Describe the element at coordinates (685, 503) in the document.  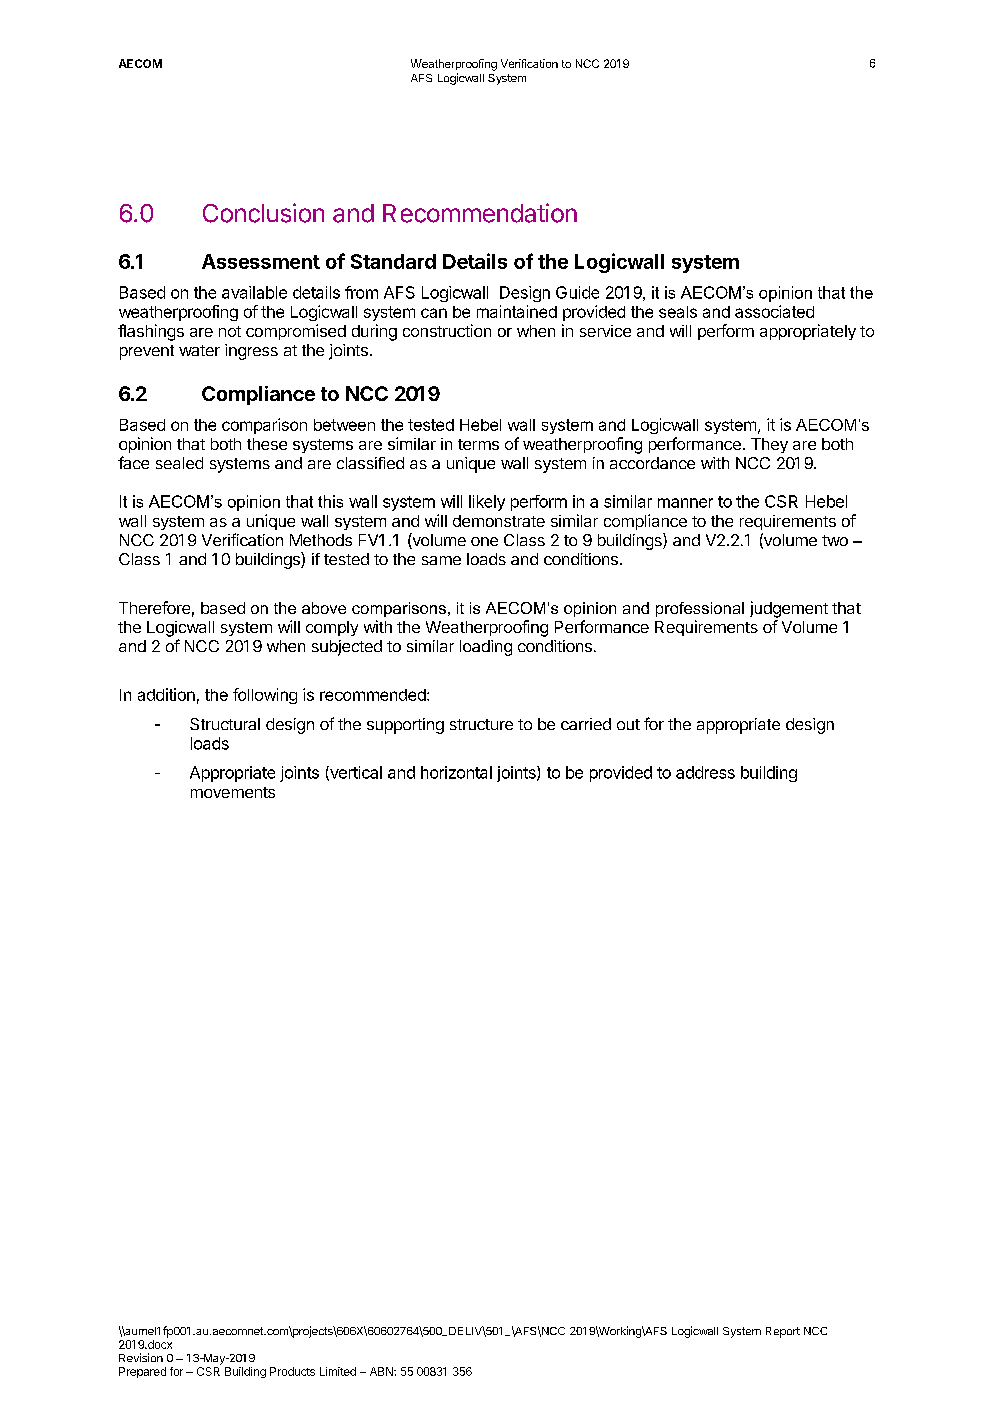
I see `manner` at that location.
